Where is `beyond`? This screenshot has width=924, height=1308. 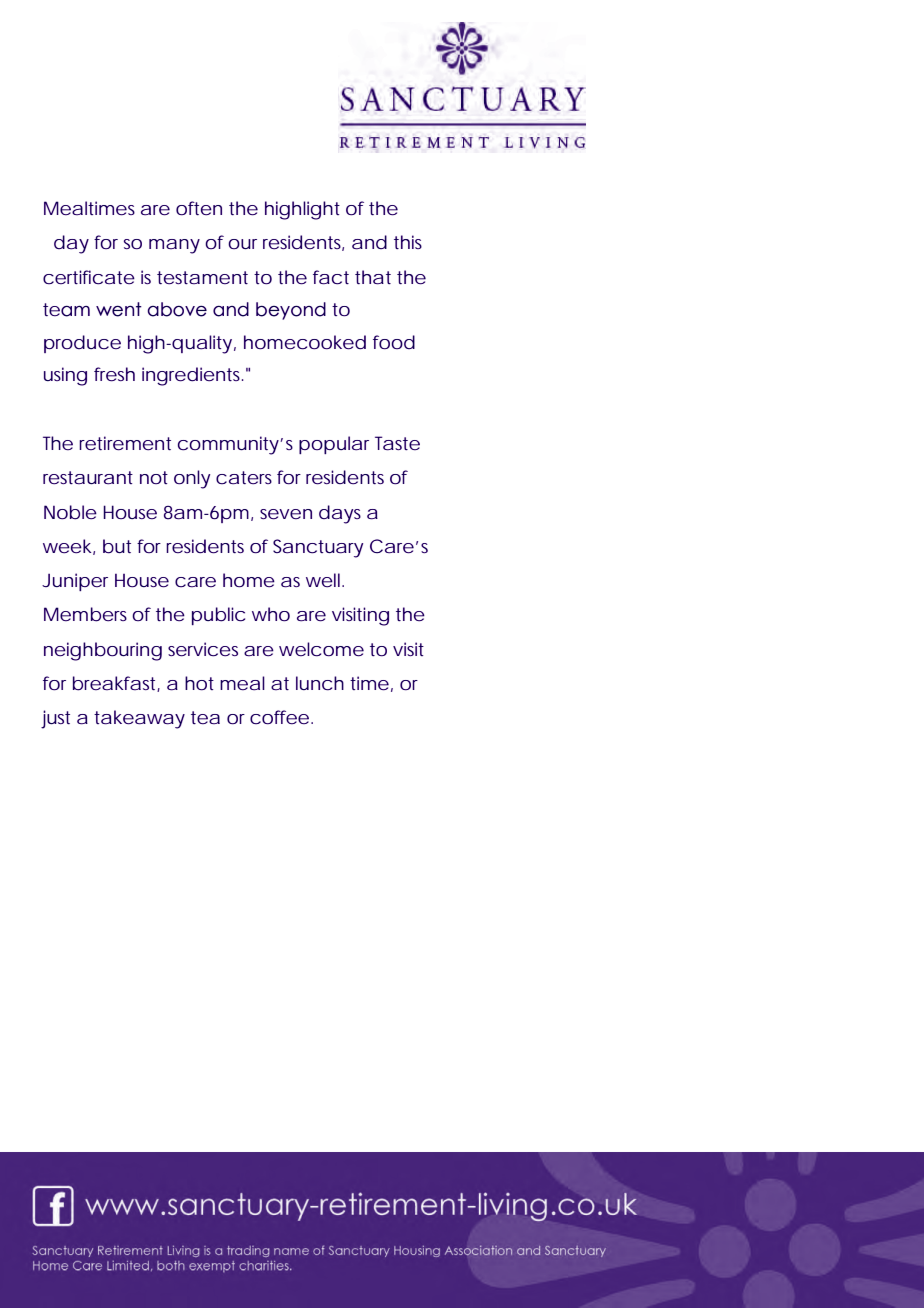 beyond is located at coordinates (291, 311).
